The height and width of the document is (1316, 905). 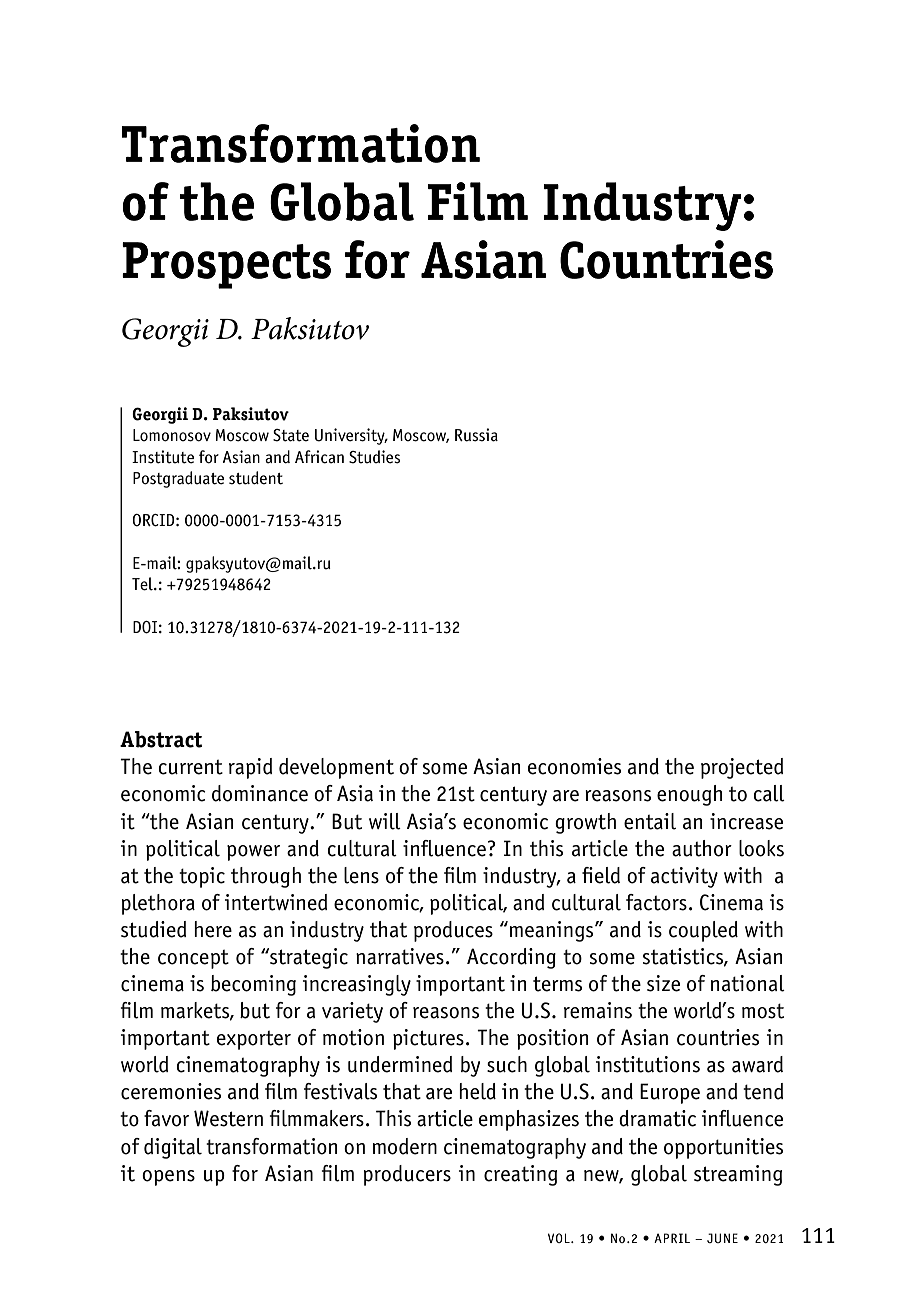 I want to click on opens, so click(x=168, y=1178).
